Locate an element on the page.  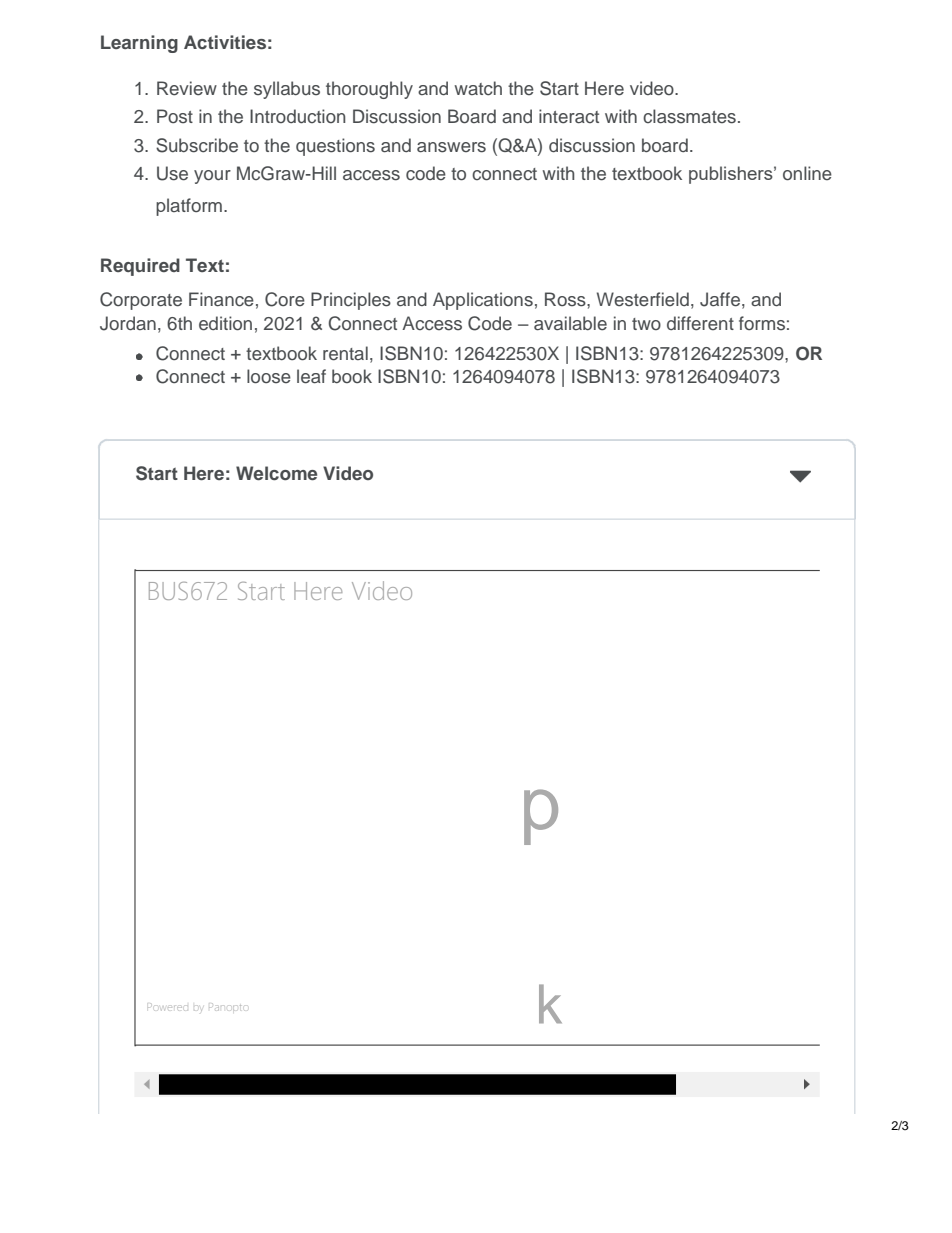
leaf is located at coordinates (311, 376).
